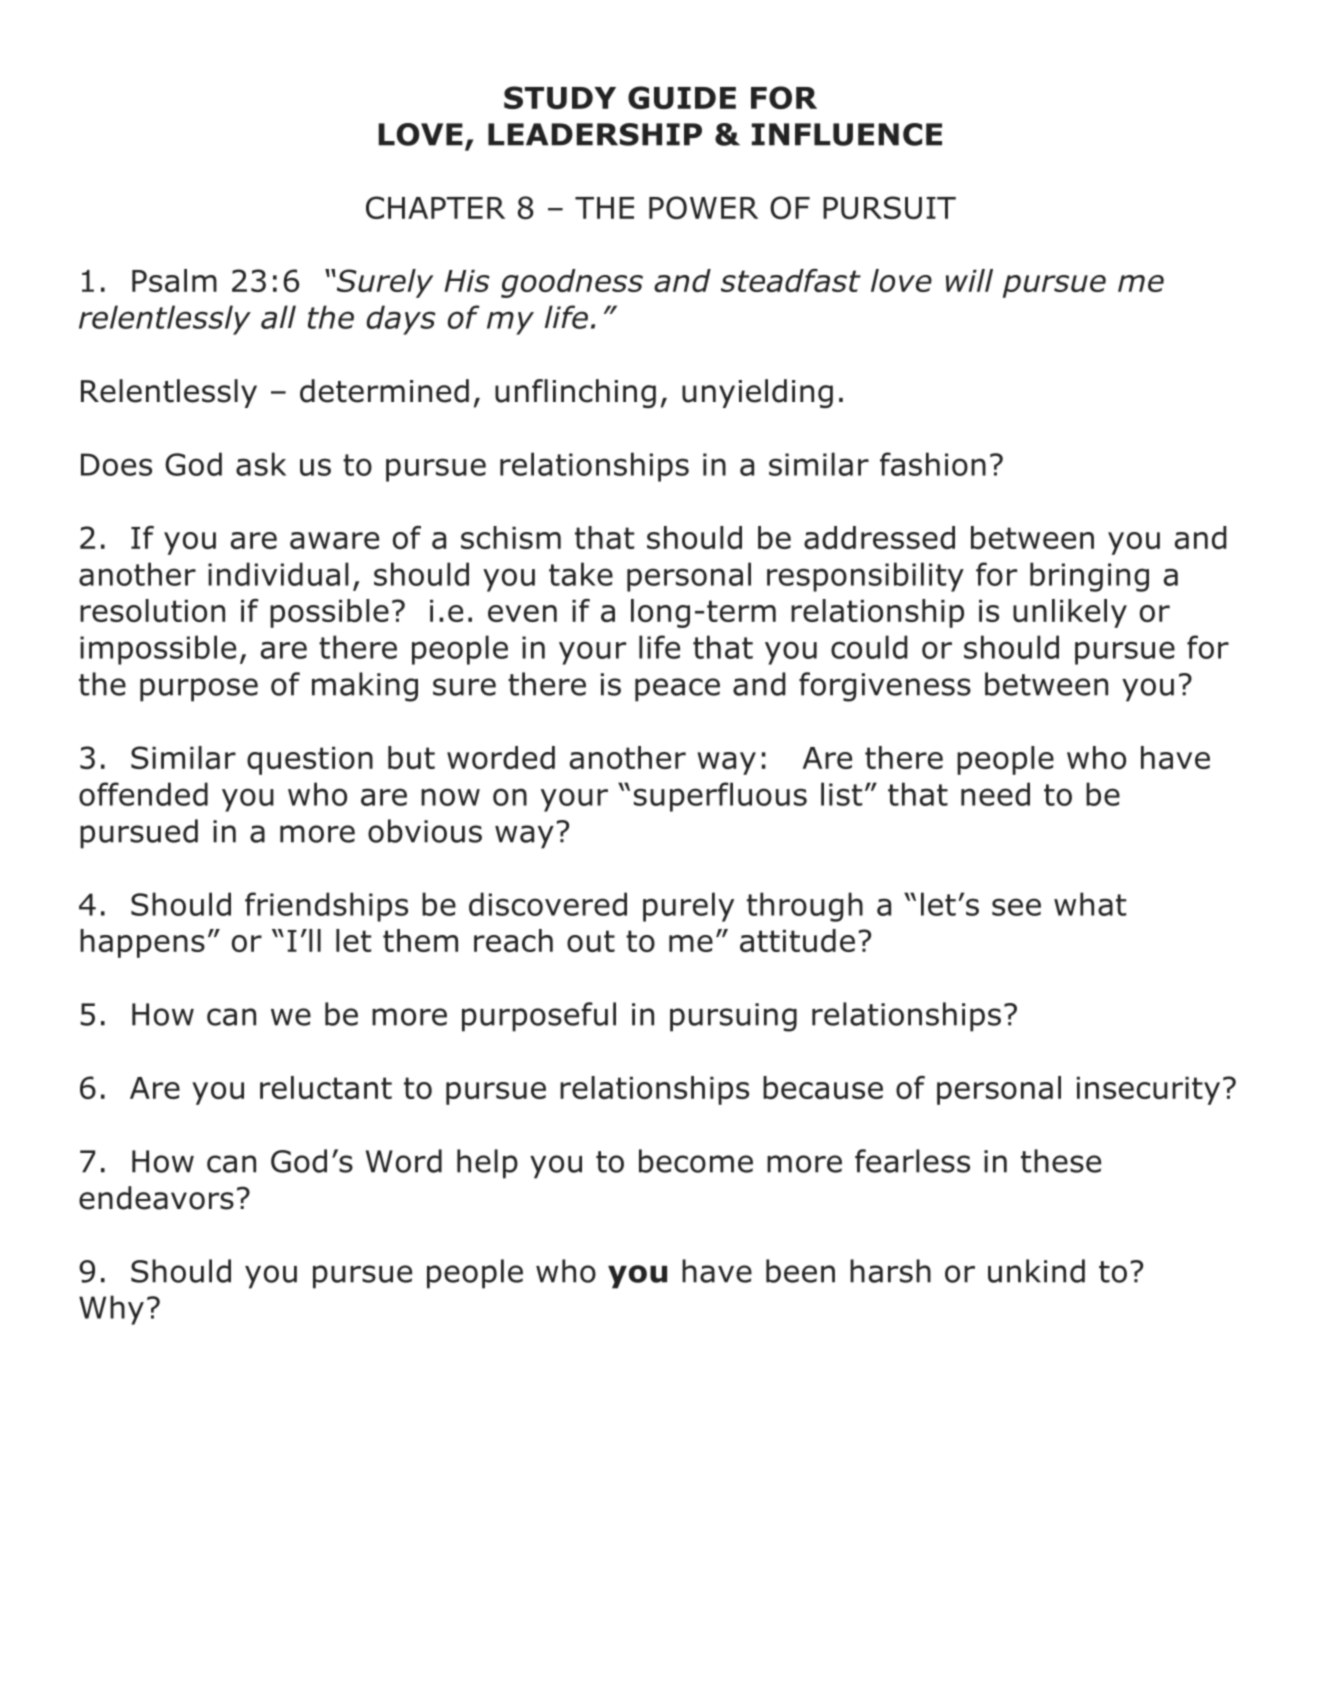  I want to click on INFLUENCE, so click(847, 134).
